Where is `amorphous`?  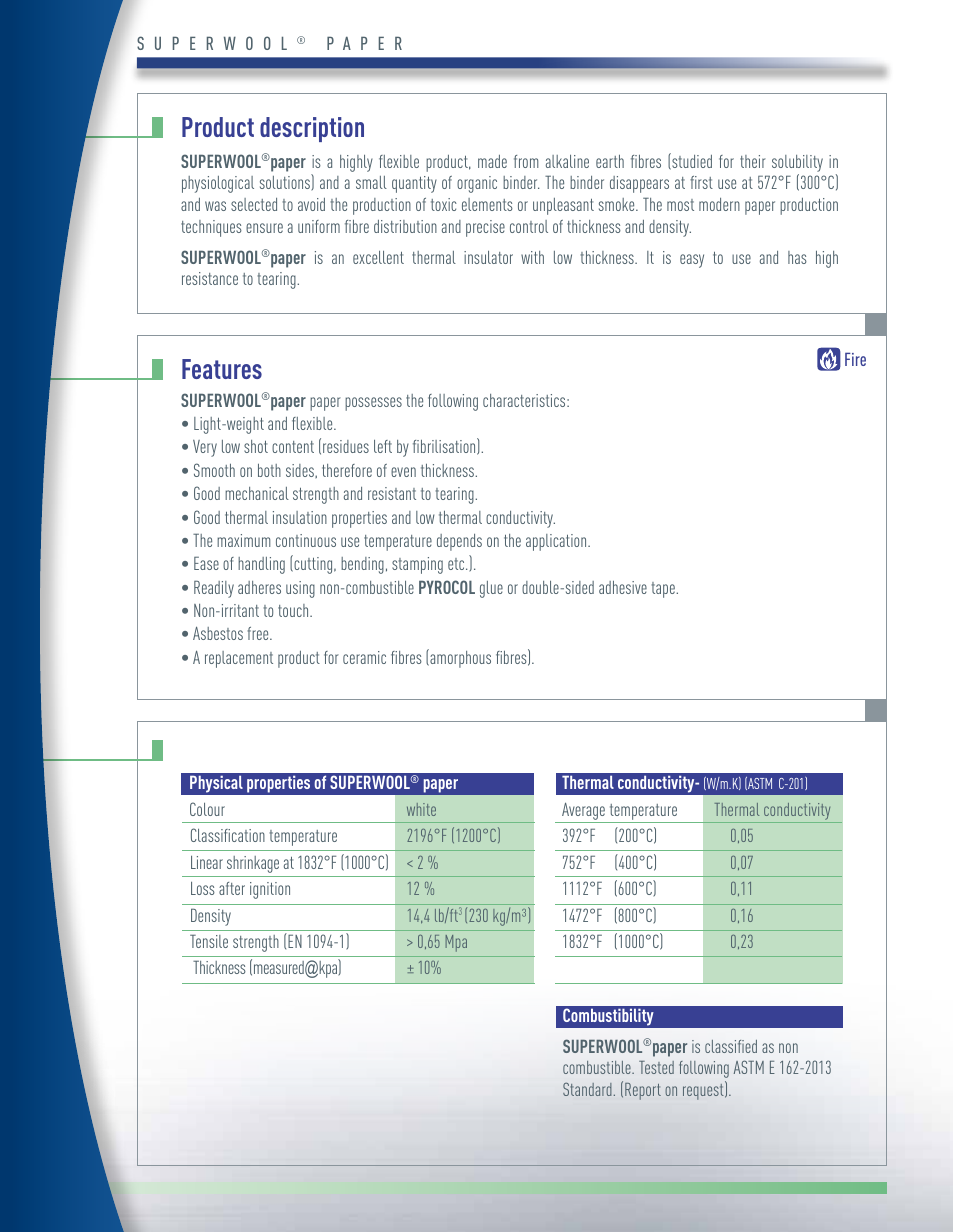 amorphous is located at coordinates (459, 658).
